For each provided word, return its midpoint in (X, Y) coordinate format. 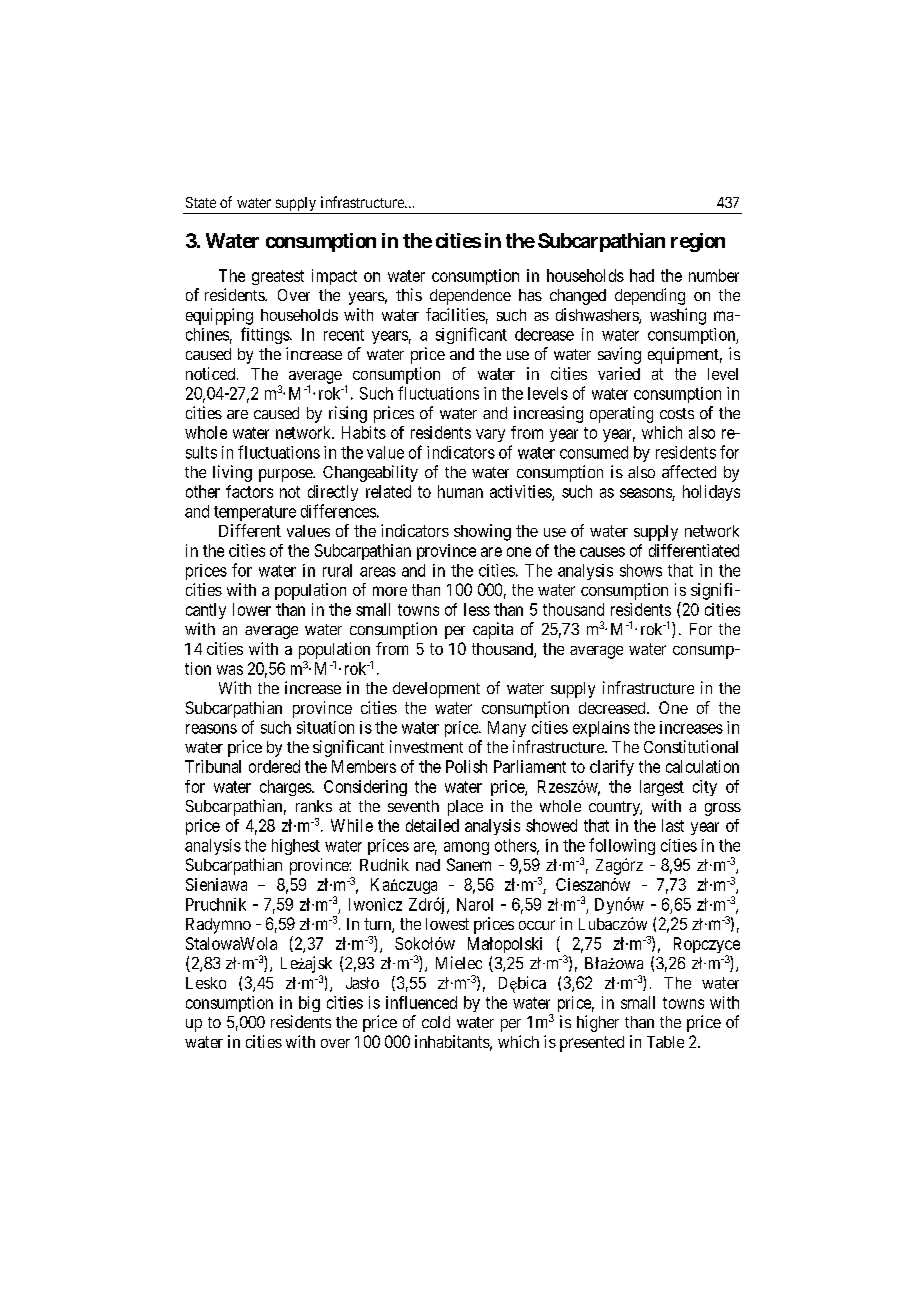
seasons (646, 493)
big (309, 1004)
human (460, 491)
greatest (278, 277)
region (698, 242)
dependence (470, 297)
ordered (274, 766)
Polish (466, 766)
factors (249, 491)
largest (662, 788)
